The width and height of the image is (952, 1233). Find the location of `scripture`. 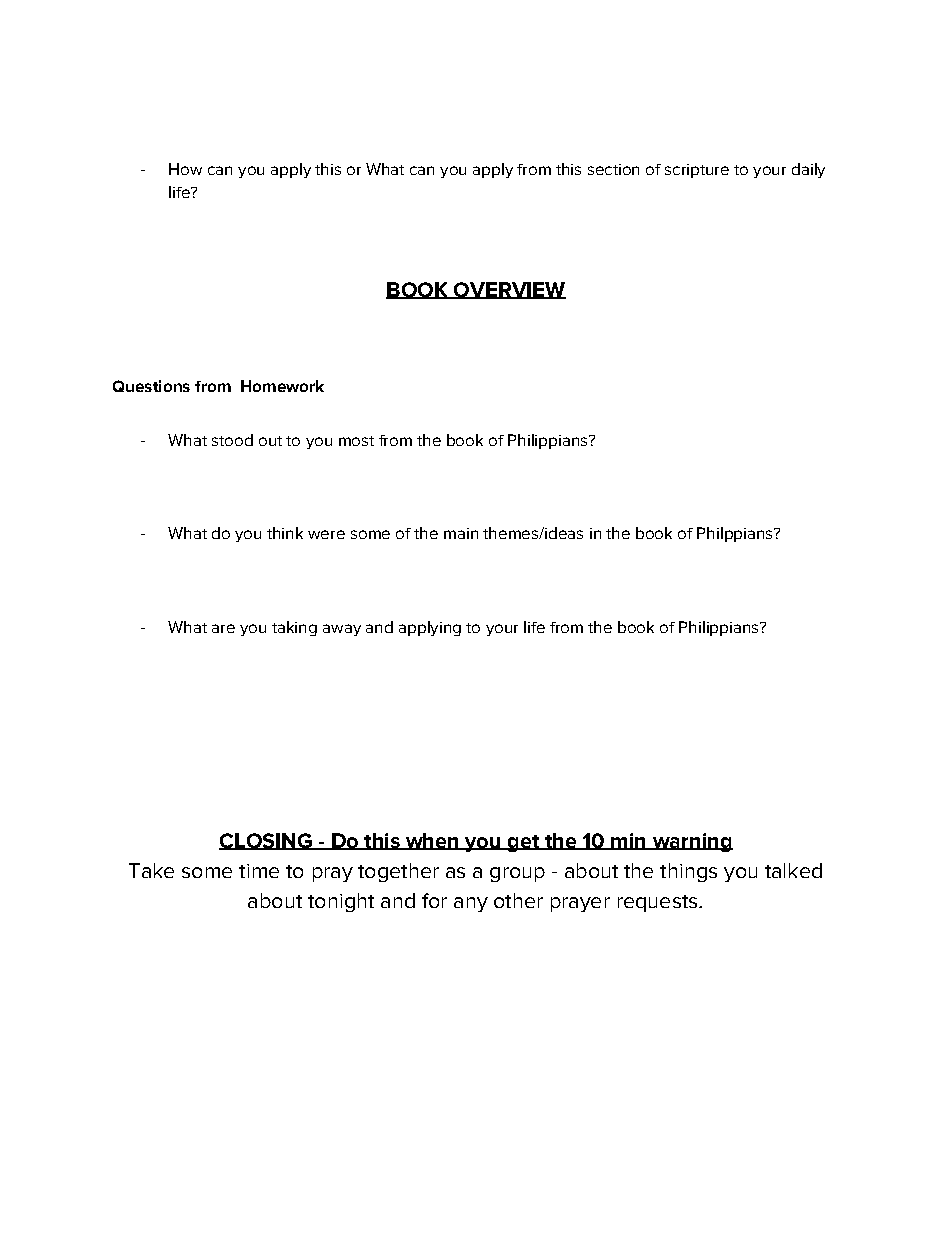

scripture is located at coordinates (697, 171).
